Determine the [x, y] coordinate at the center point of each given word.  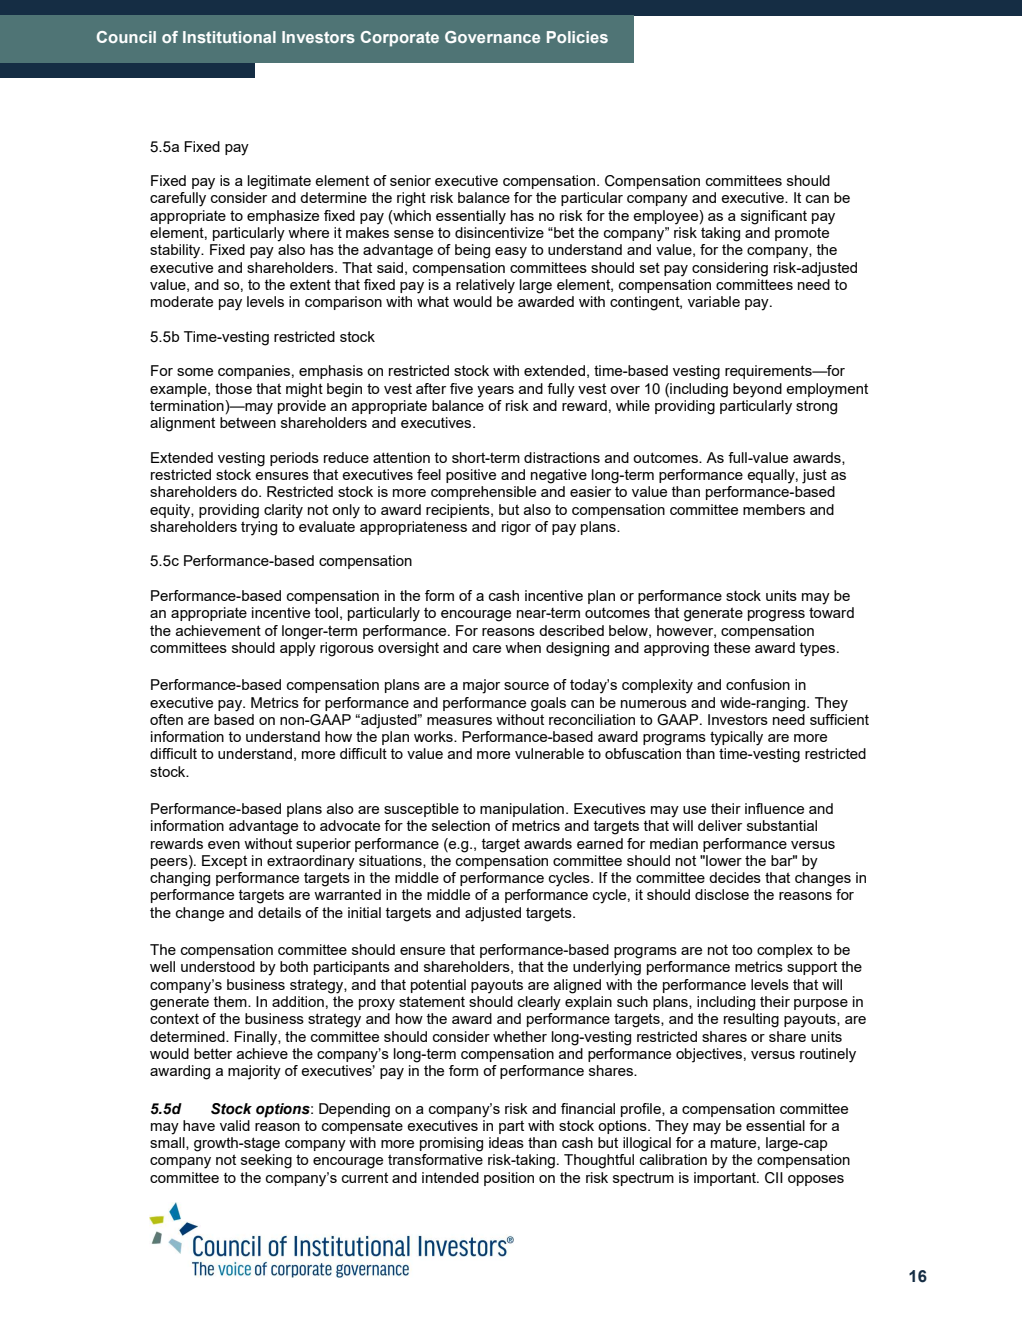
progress [776, 616]
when [523, 647]
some [195, 372]
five [461, 388]
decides [735, 877]
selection [461, 825]
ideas [506, 1142]
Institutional [229, 37]
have [199, 1125]
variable [714, 301]
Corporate [400, 39]
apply [298, 649]
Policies [577, 37]
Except [224, 862]
